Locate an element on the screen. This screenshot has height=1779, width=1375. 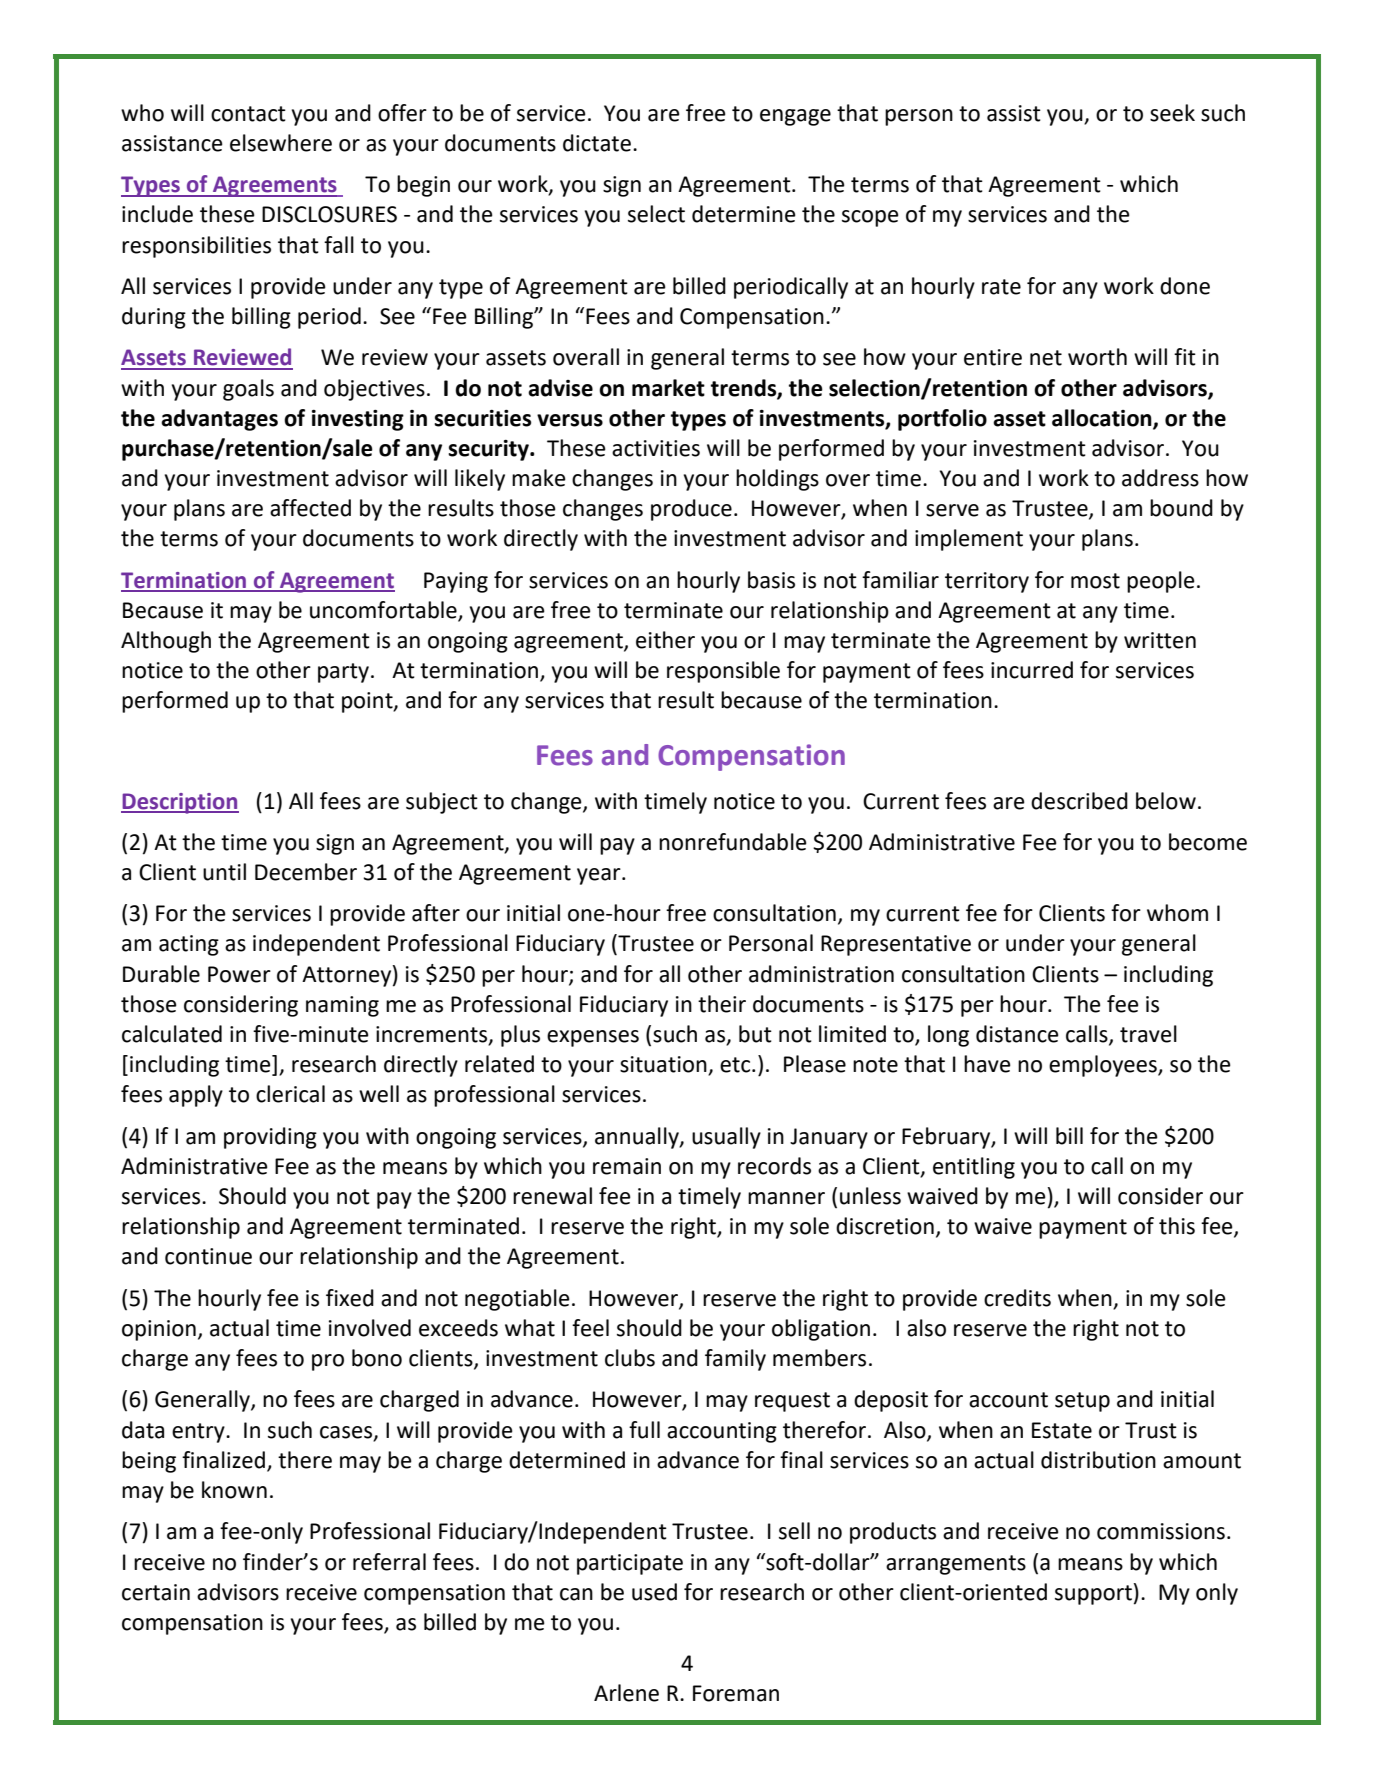
dictate is located at coordinates (597, 143).
